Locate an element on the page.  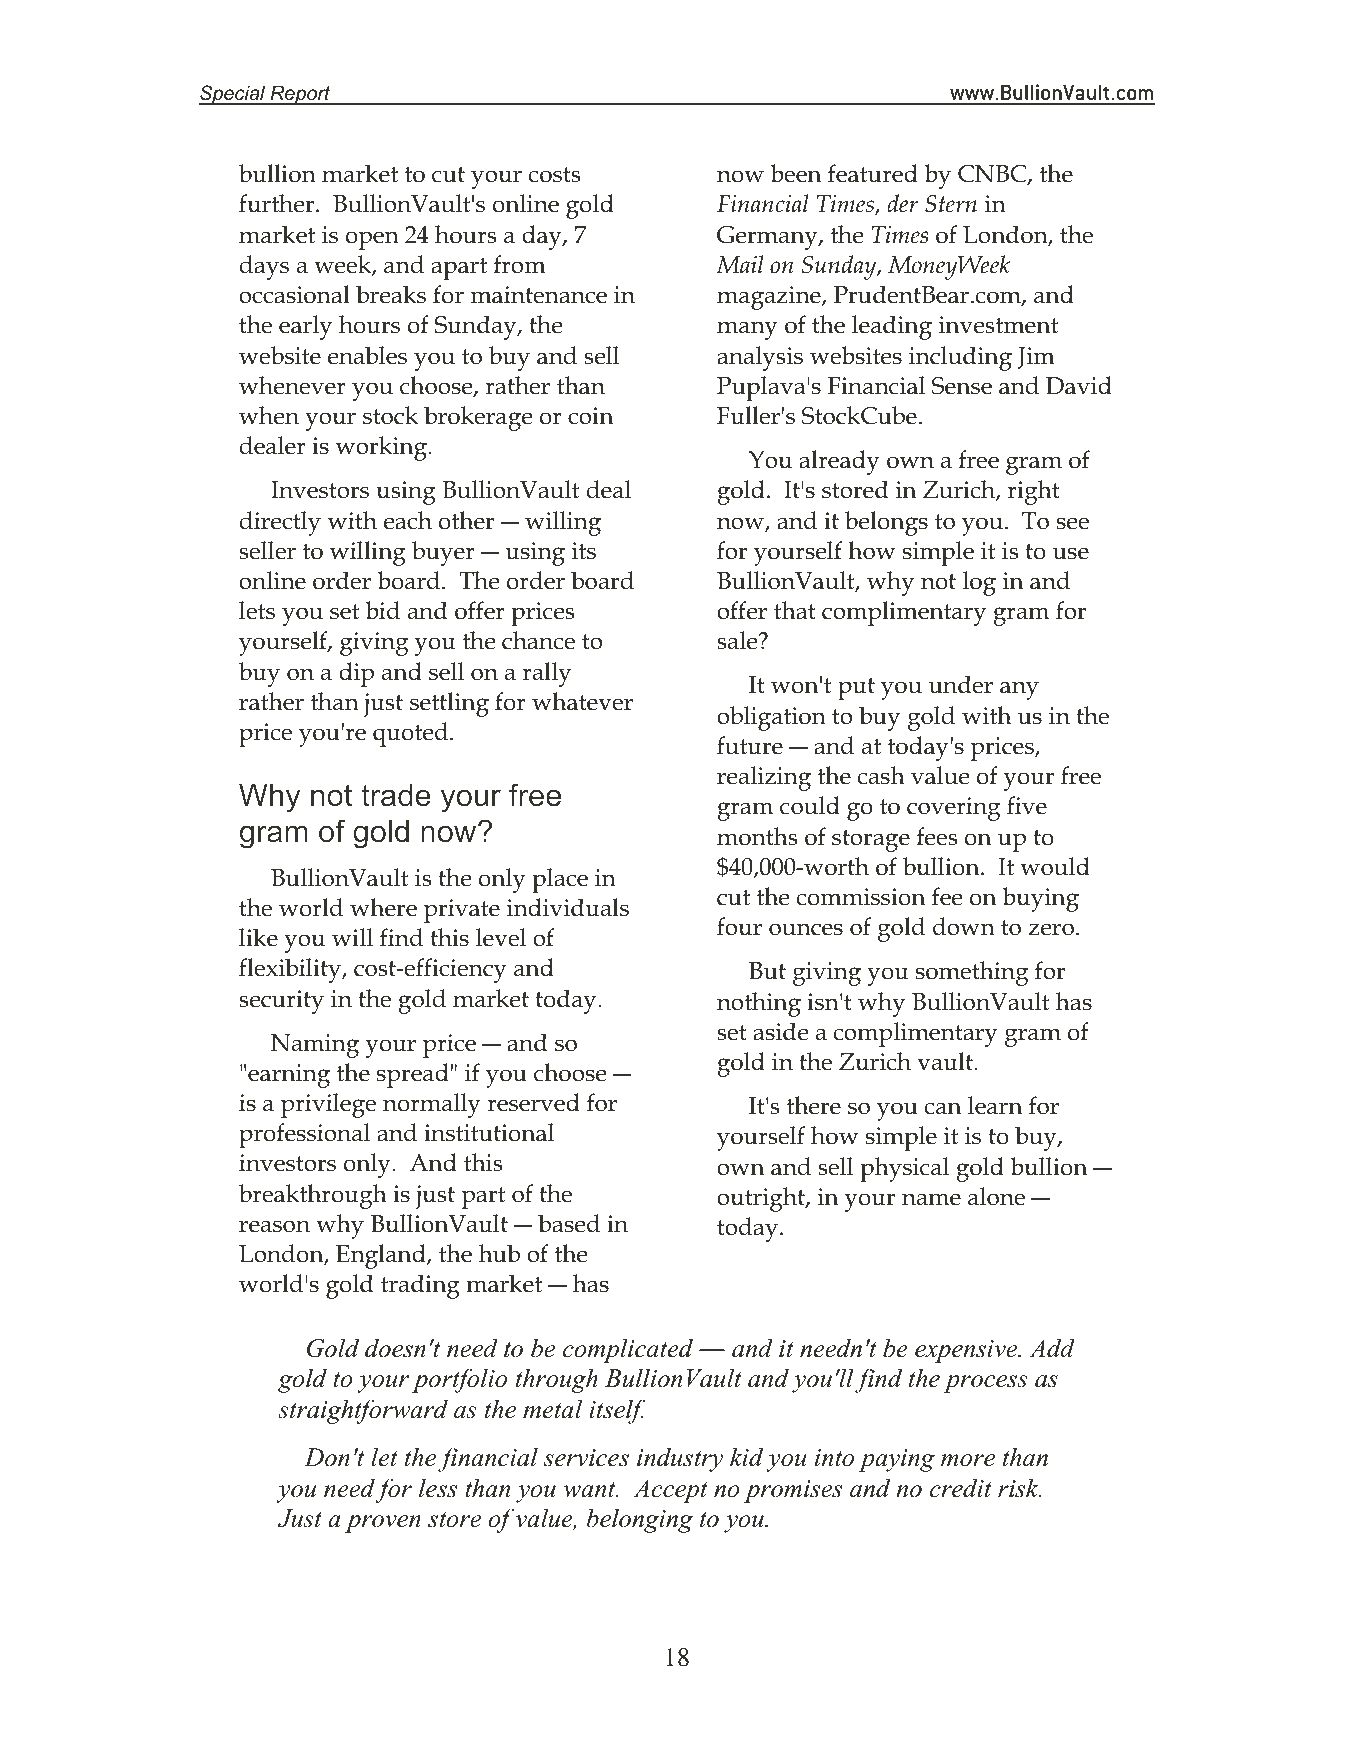
Report is located at coordinates (300, 95).
